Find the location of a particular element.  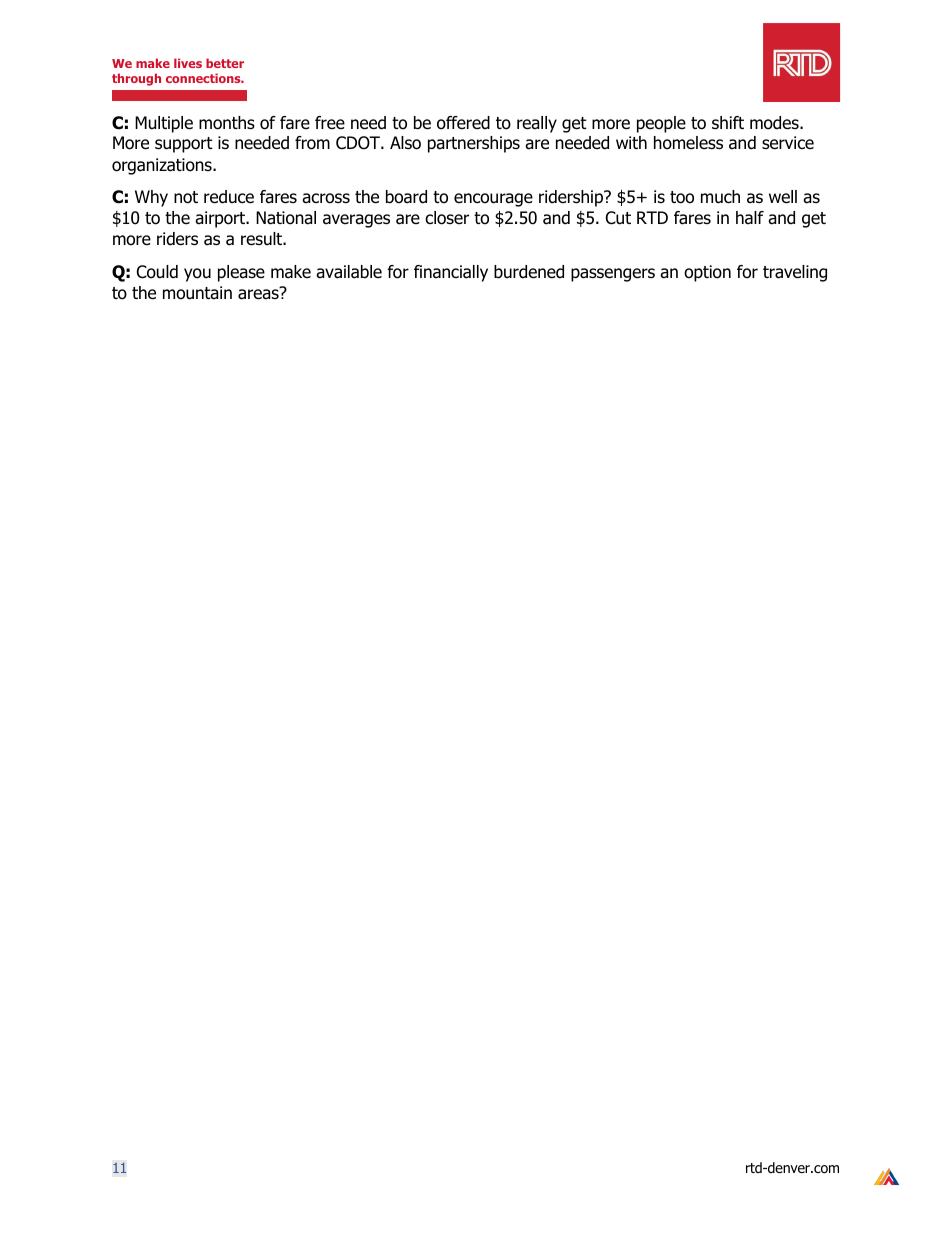

financially is located at coordinates (451, 273).
